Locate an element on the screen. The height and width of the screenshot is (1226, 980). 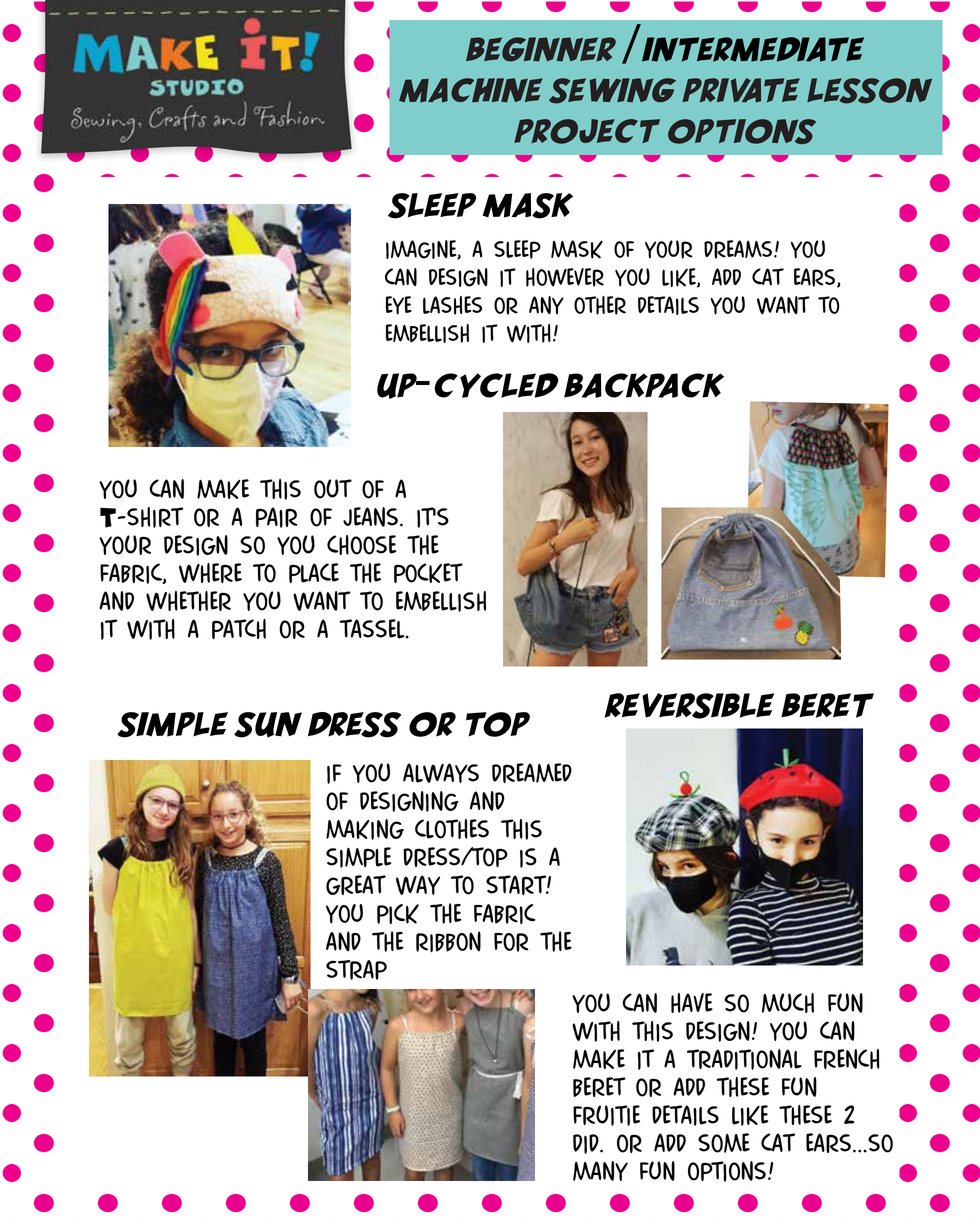
sun is located at coordinates (268, 725).
